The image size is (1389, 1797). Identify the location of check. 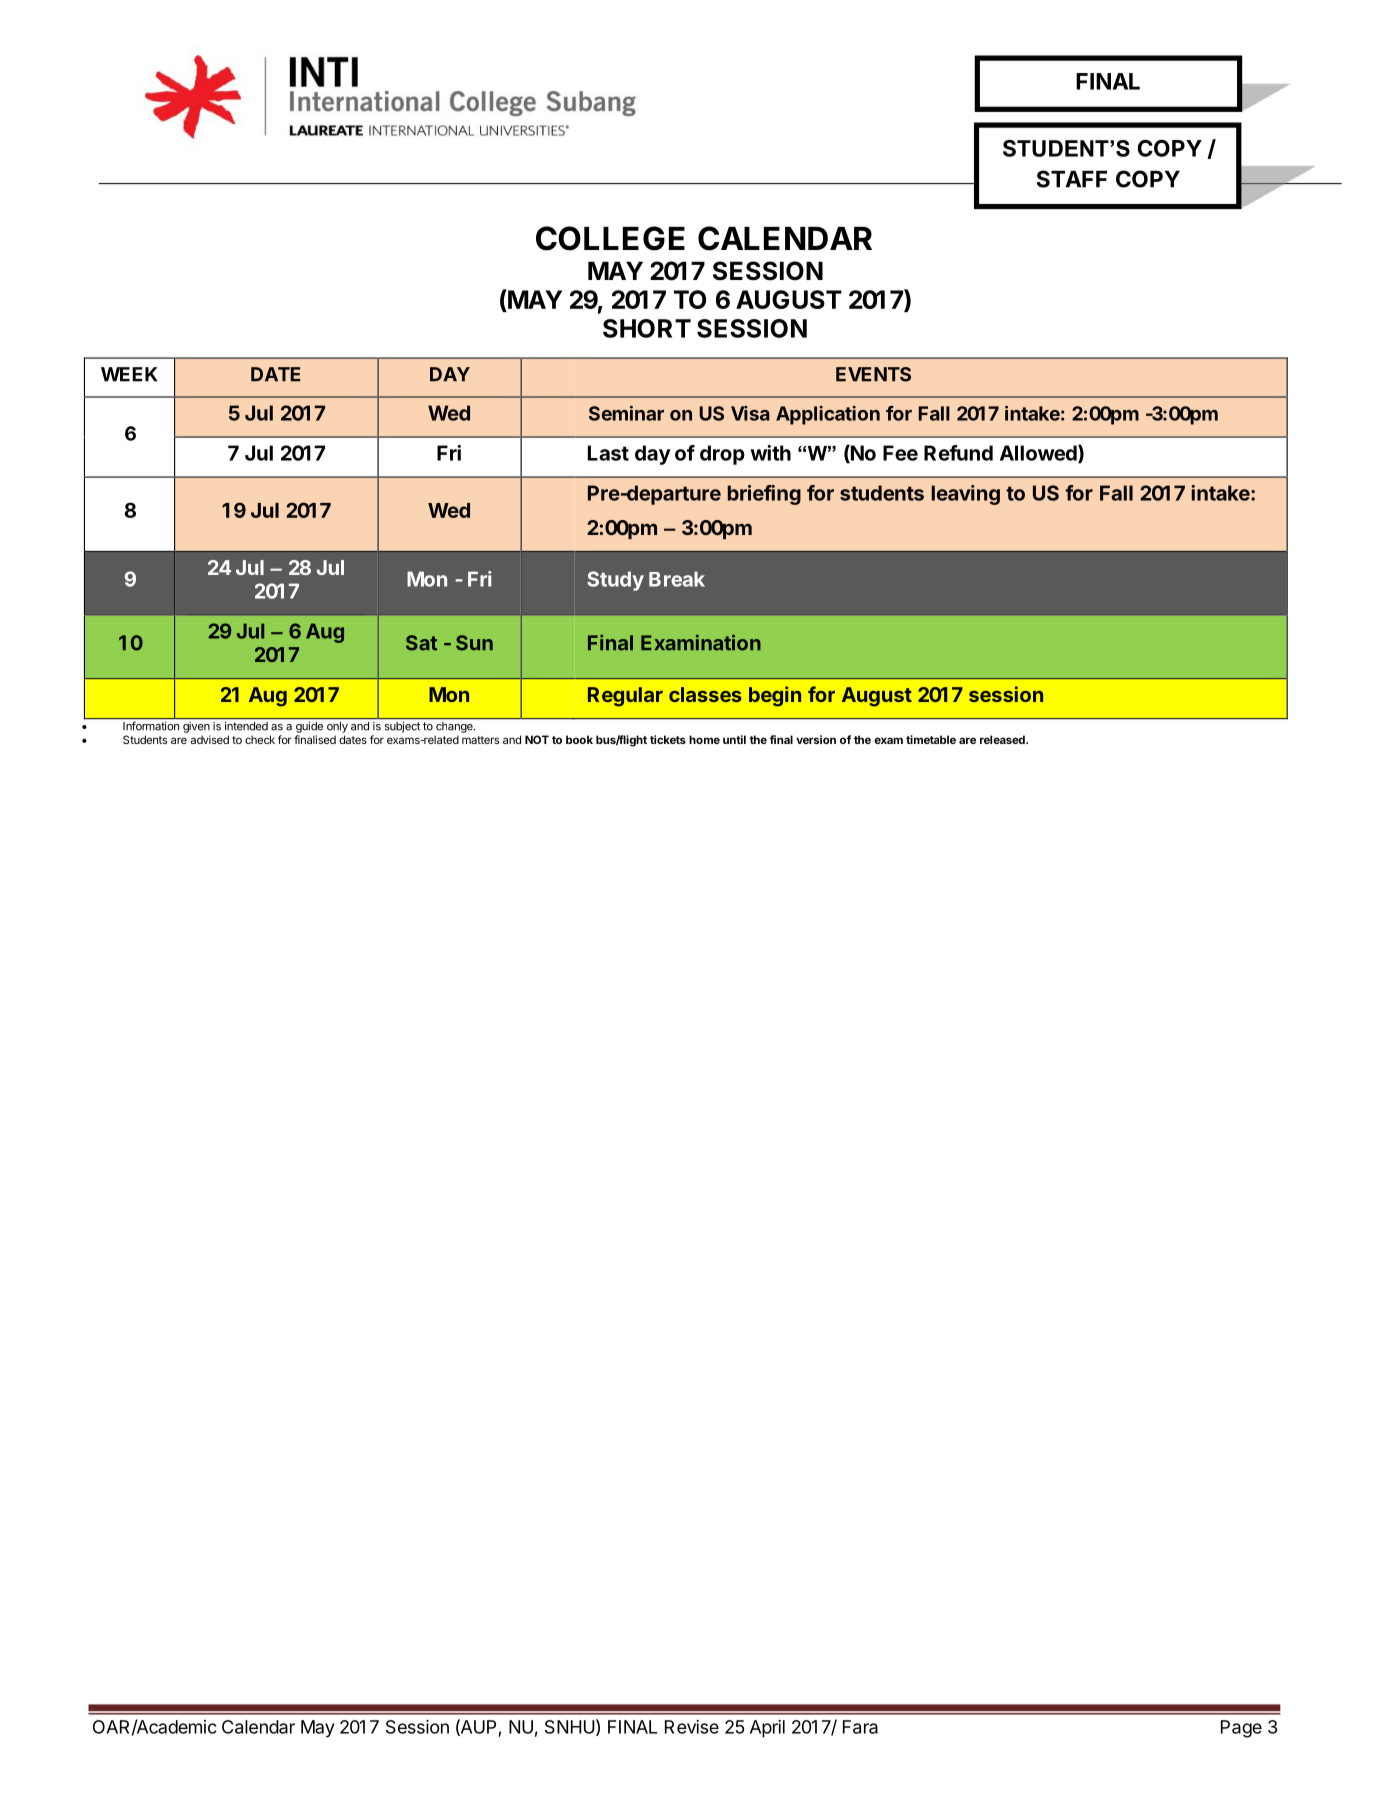
(260, 739).
